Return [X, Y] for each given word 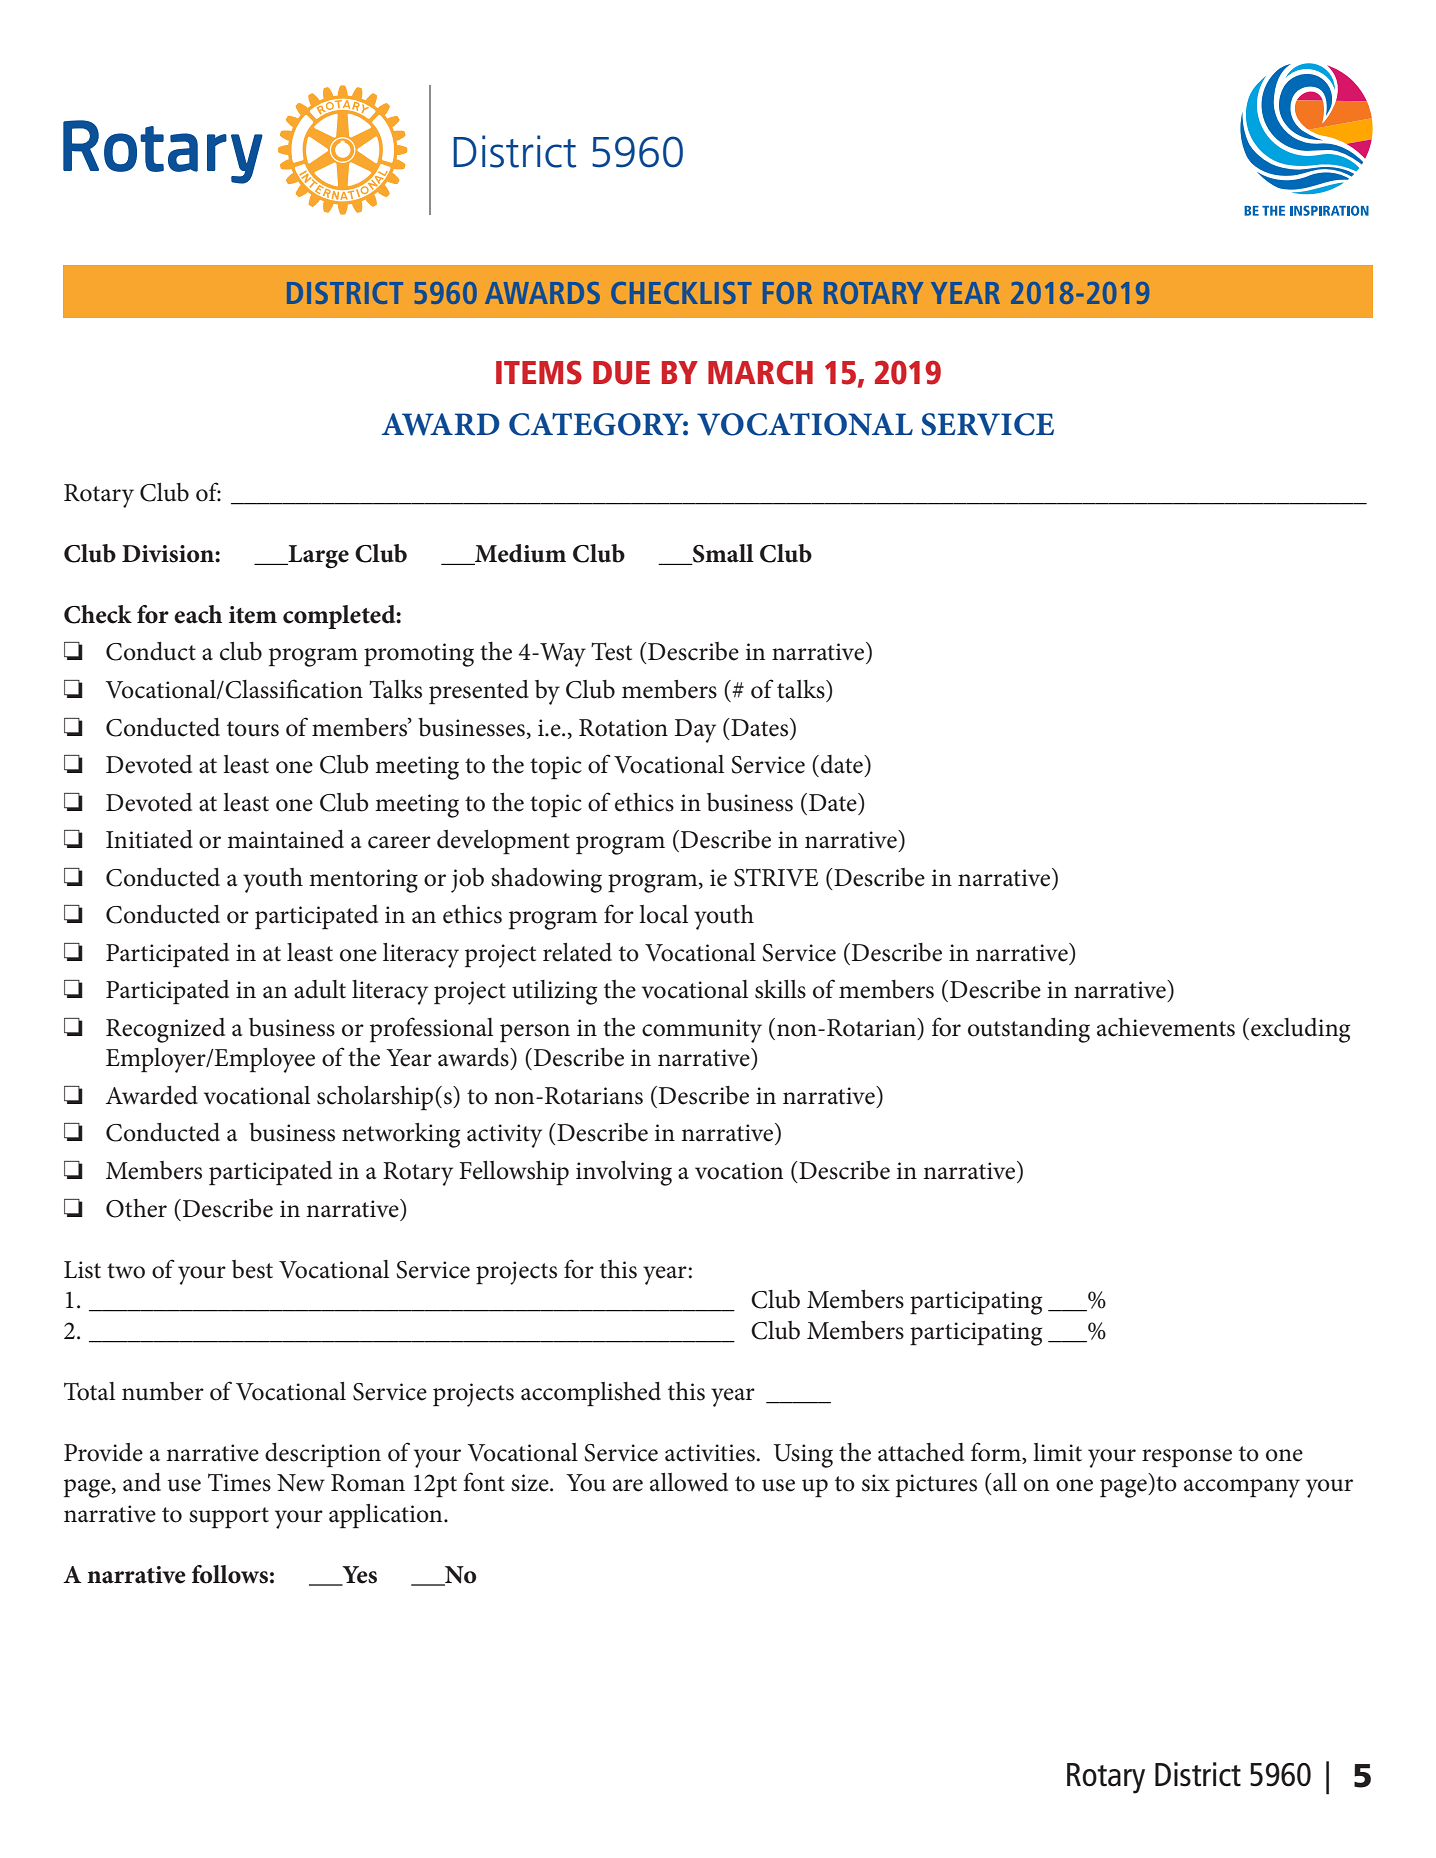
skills [780, 989]
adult [320, 989]
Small [722, 554]
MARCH [760, 372]
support [229, 1518]
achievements [1166, 1027]
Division [169, 554]
